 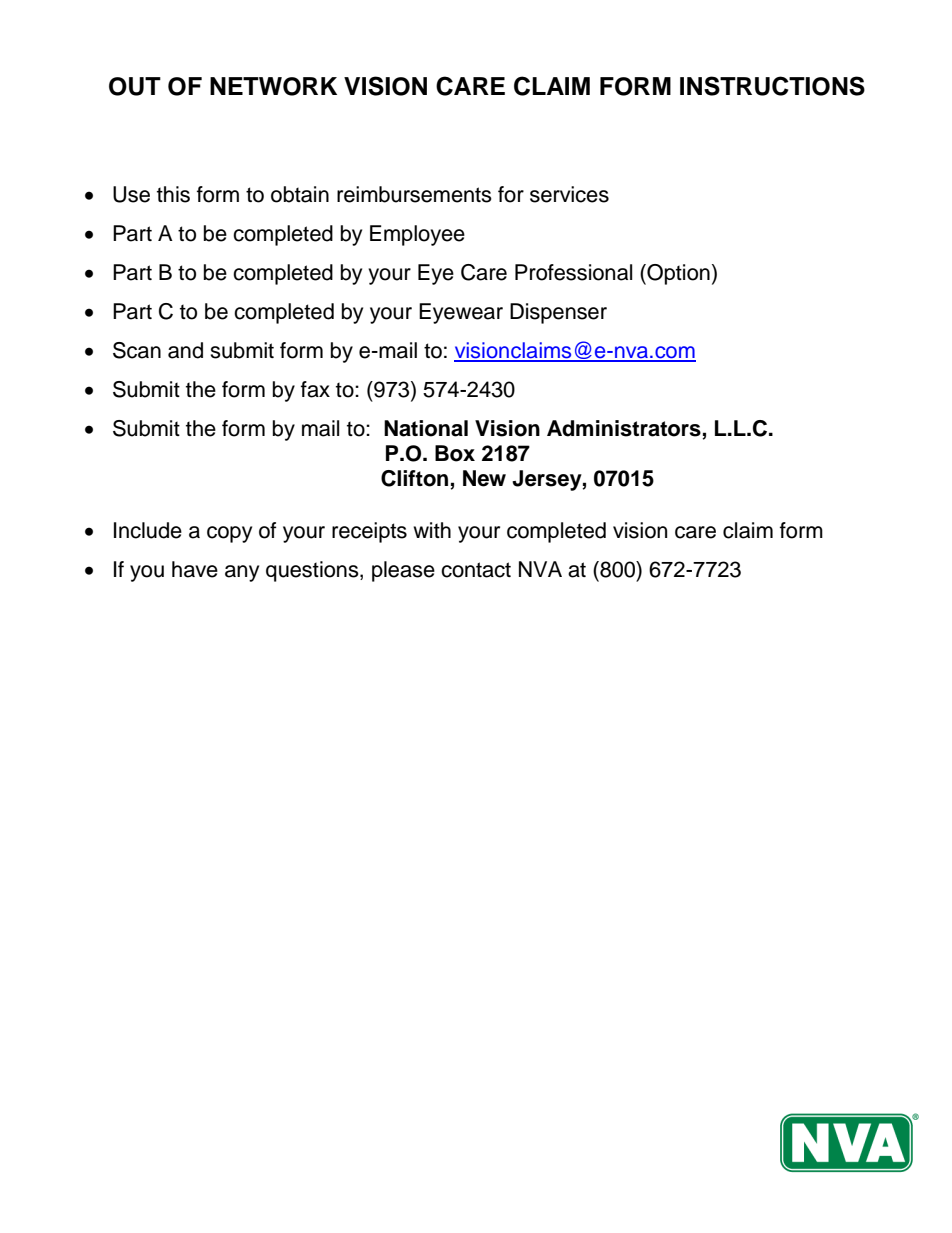 What do you see at coordinates (185, 350) in the page?
I see `and` at bounding box center [185, 350].
